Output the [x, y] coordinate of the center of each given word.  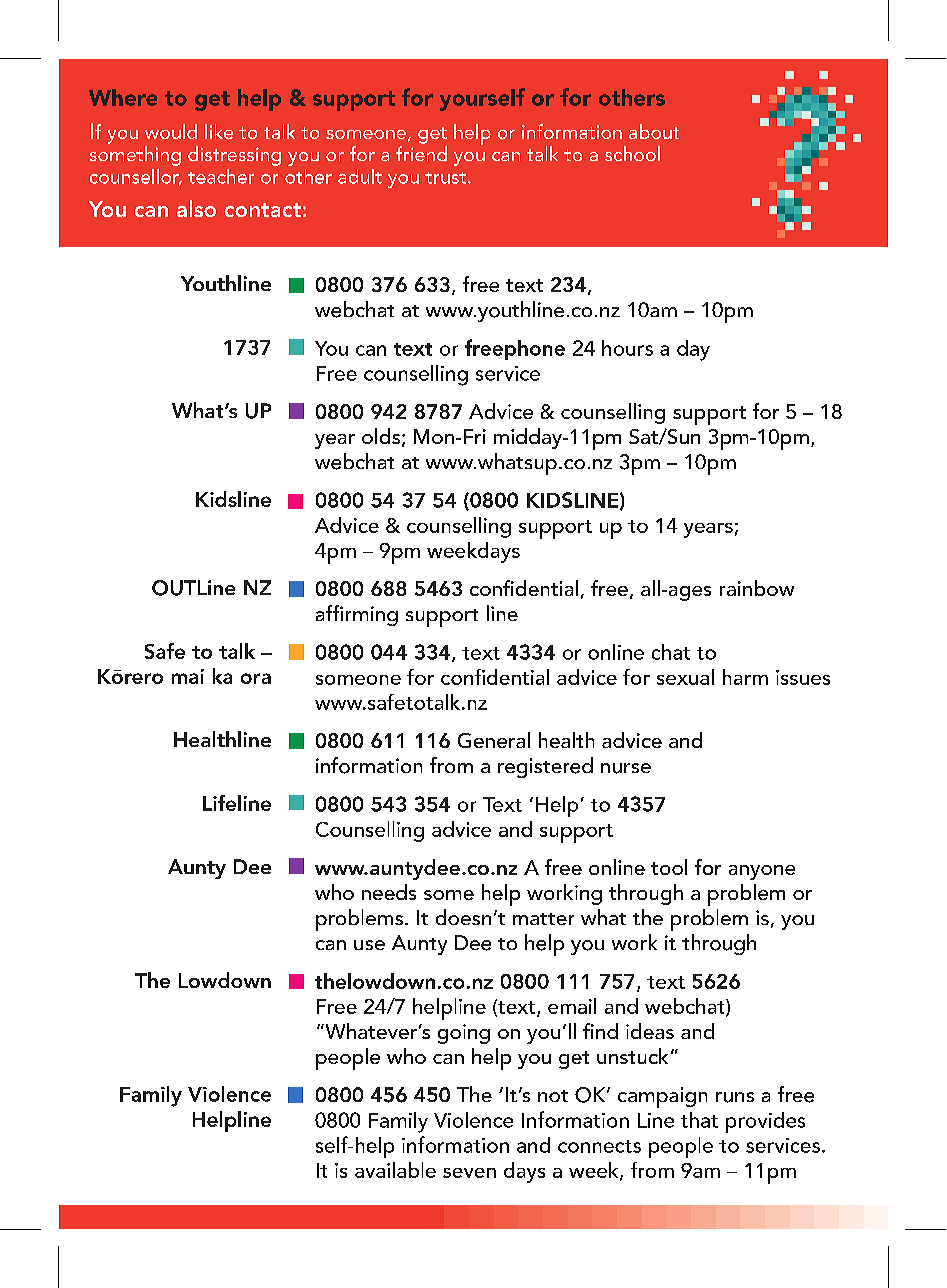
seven [469, 1173]
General [494, 740]
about [654, 131]
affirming [357, 615]
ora [256, 678]
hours [627, 348]
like [219, 131]
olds [381, 436]
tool [669, 867]
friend [421, 153]
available [395, 1170]
